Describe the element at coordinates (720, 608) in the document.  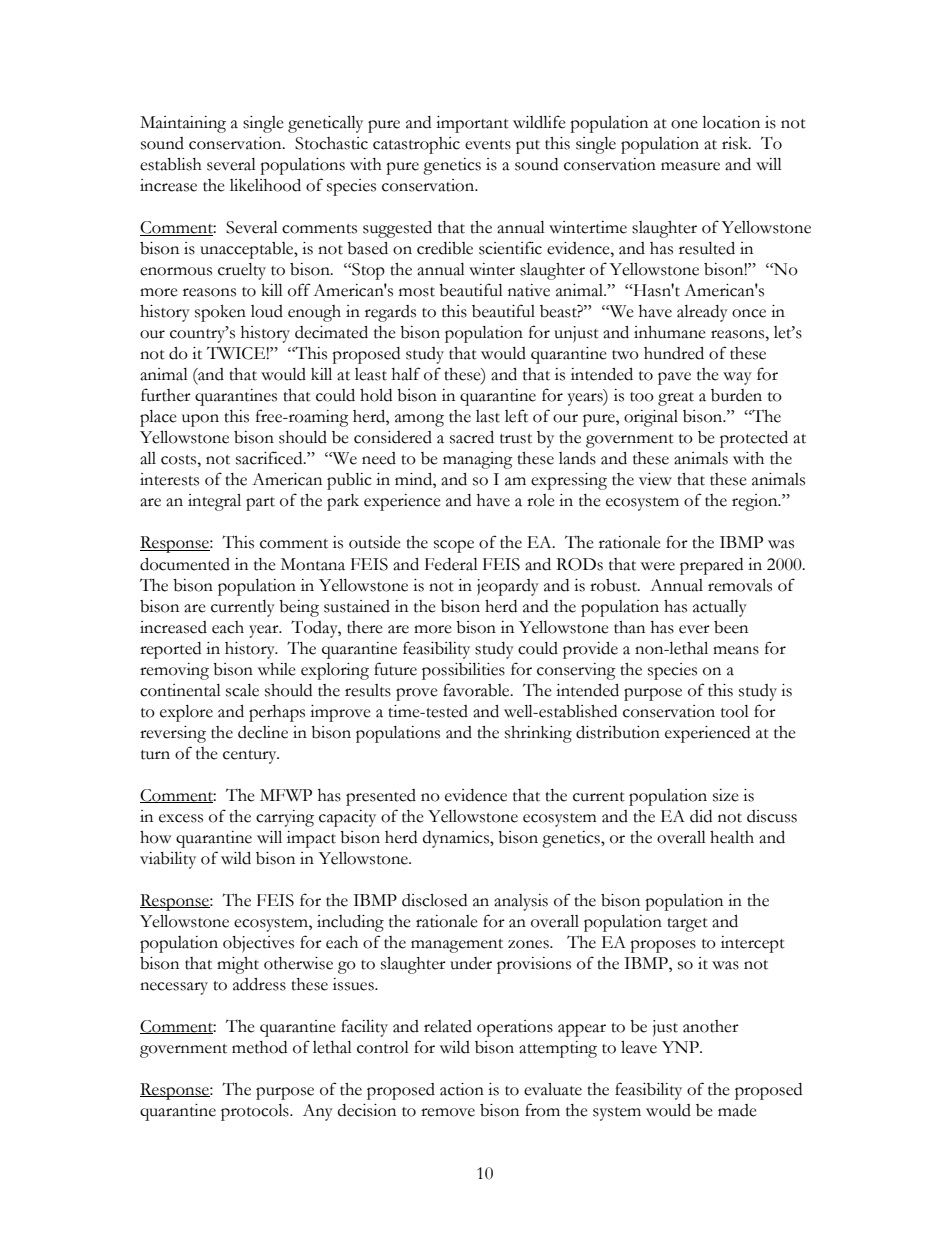
I see `actually` at that location.
